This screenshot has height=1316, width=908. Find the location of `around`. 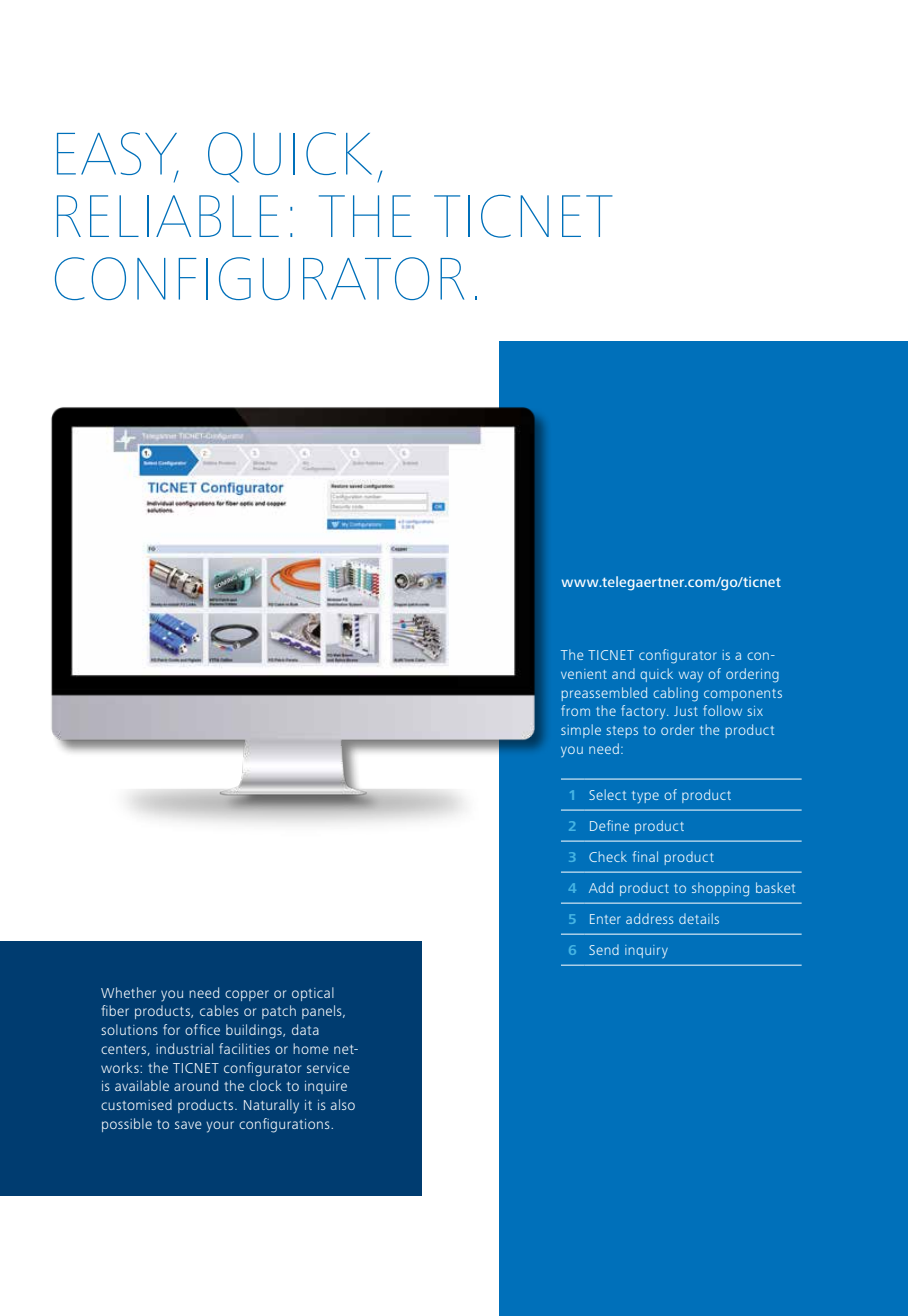

around is located at coordinates (196, 1085).
